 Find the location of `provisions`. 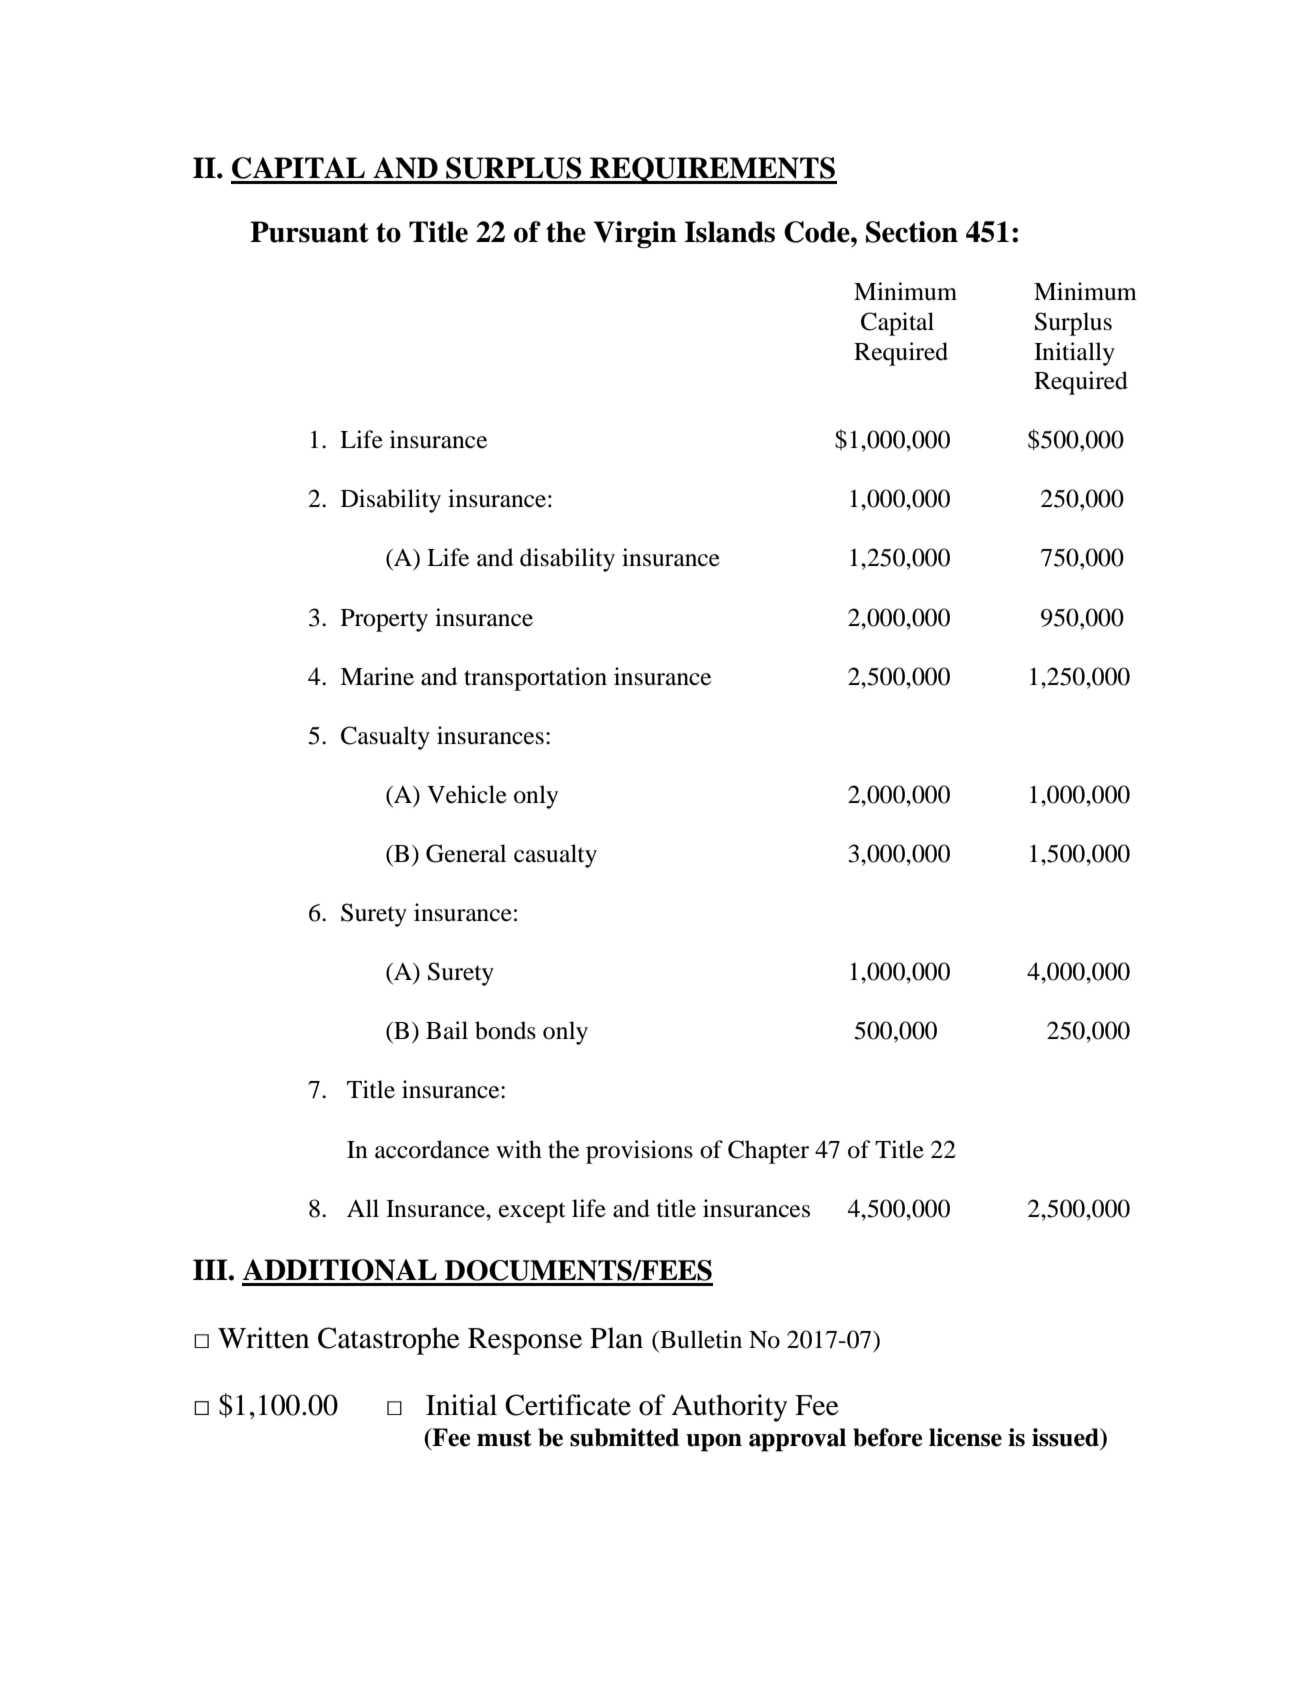

provisions is located at coordinates (639, 1152).
